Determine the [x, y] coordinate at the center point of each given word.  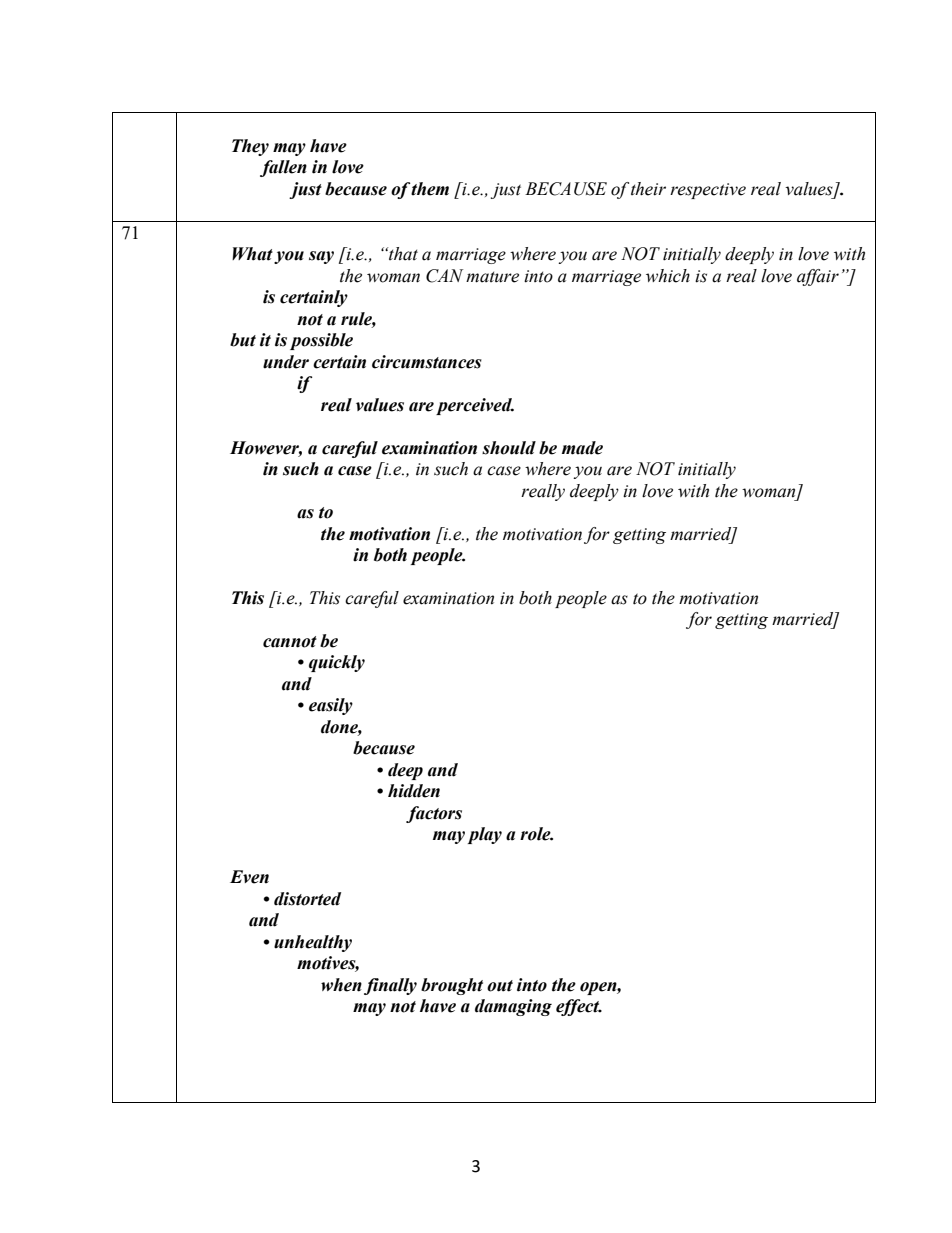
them [430, 189]
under [286, 362]
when [341, 985]
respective [708, 191]
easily [331, 706]
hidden [414, 791]
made [582, 448]
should [509, 448]
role [536, 834]
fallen [283, 168]
